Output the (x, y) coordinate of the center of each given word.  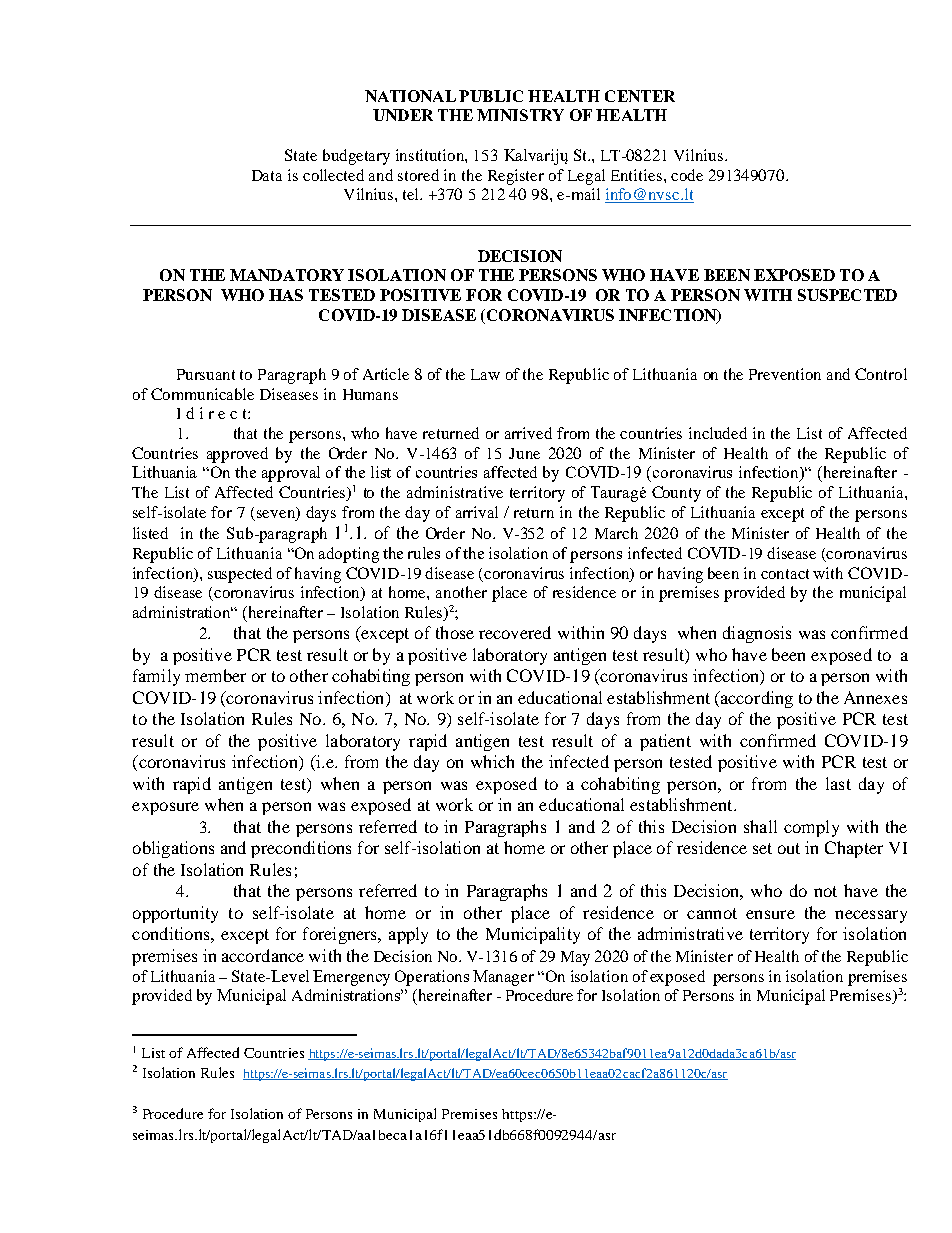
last (838, 783)
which (492, 761)
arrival (477, 512)
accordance (263, 955)
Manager (503, 978)
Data (267, 175)
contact (785, 574)
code (687, 175)
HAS (286, 295)
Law (485, 374)
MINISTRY (520, 115)
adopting (349, 555)
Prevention (785, 374)
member (215, 675)
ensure (770, 914)
